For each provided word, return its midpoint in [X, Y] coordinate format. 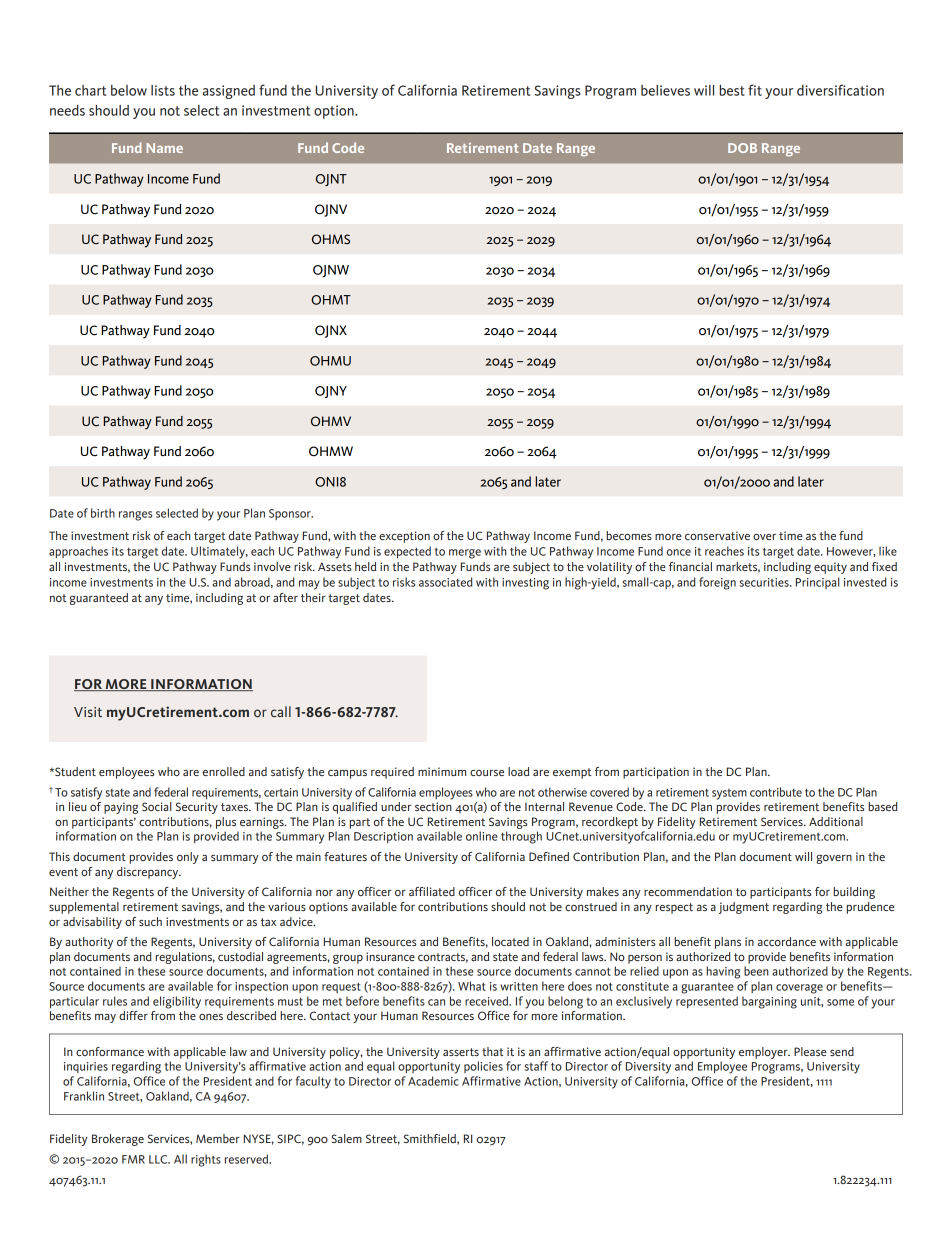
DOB [742, 148]
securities [765, 582]
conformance [110, 1051]
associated [445, 582]
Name [164, 148]
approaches [78, 552]
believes [665, 90]
